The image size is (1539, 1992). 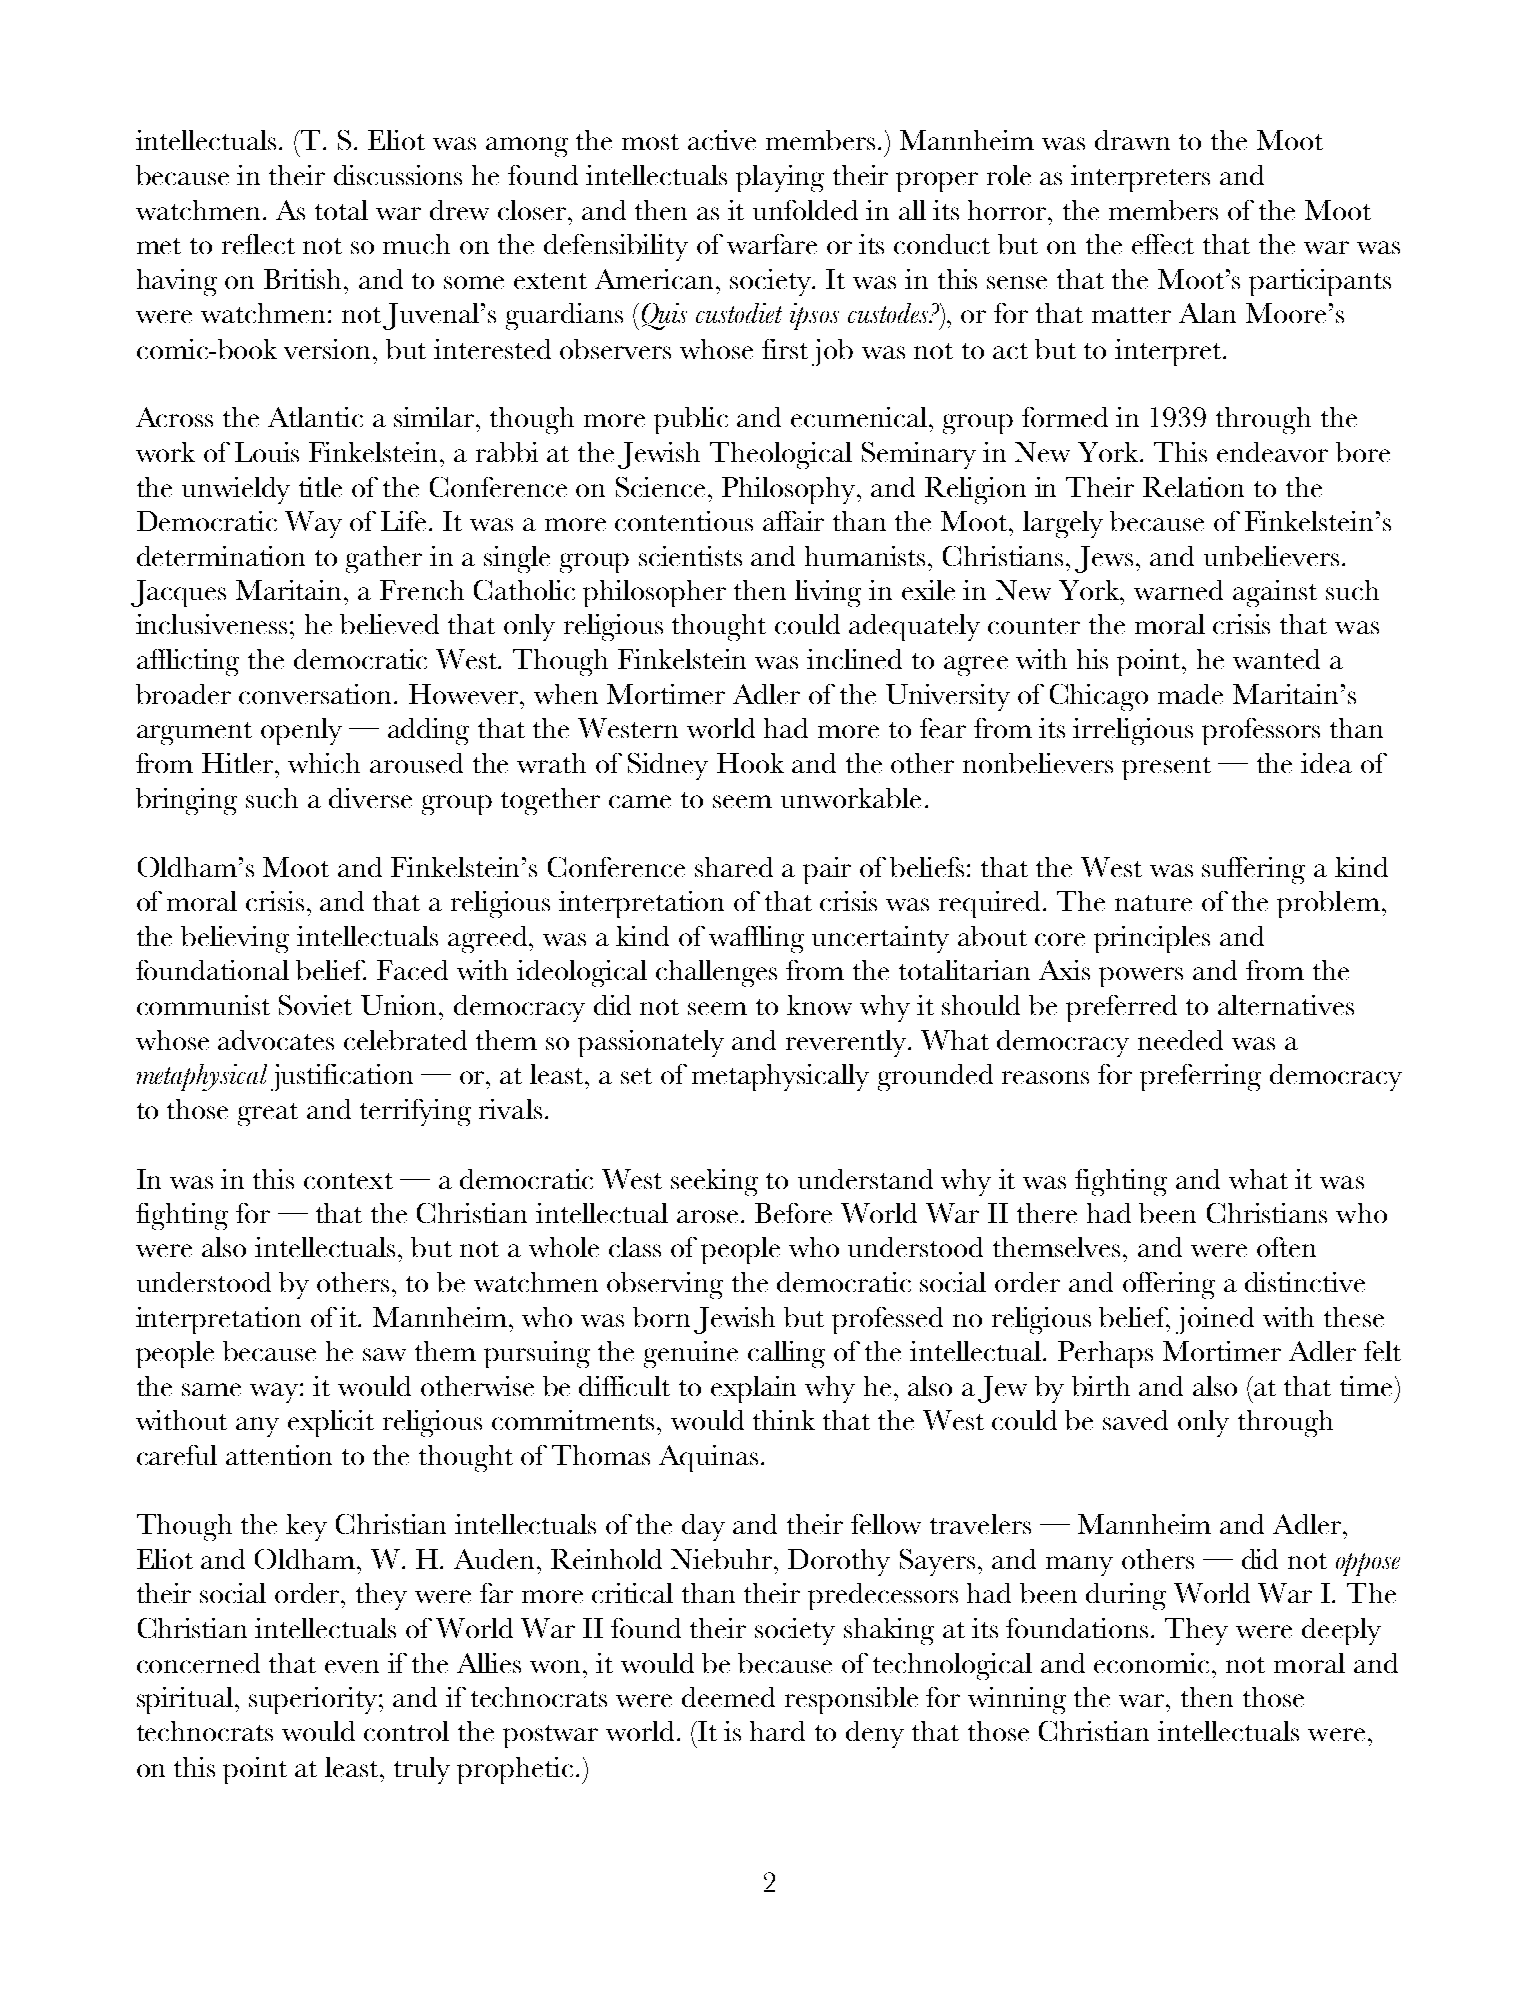 What do you see at coordinates (828, 593) in the document?
I see `living` at bounding box center [828, 593].
